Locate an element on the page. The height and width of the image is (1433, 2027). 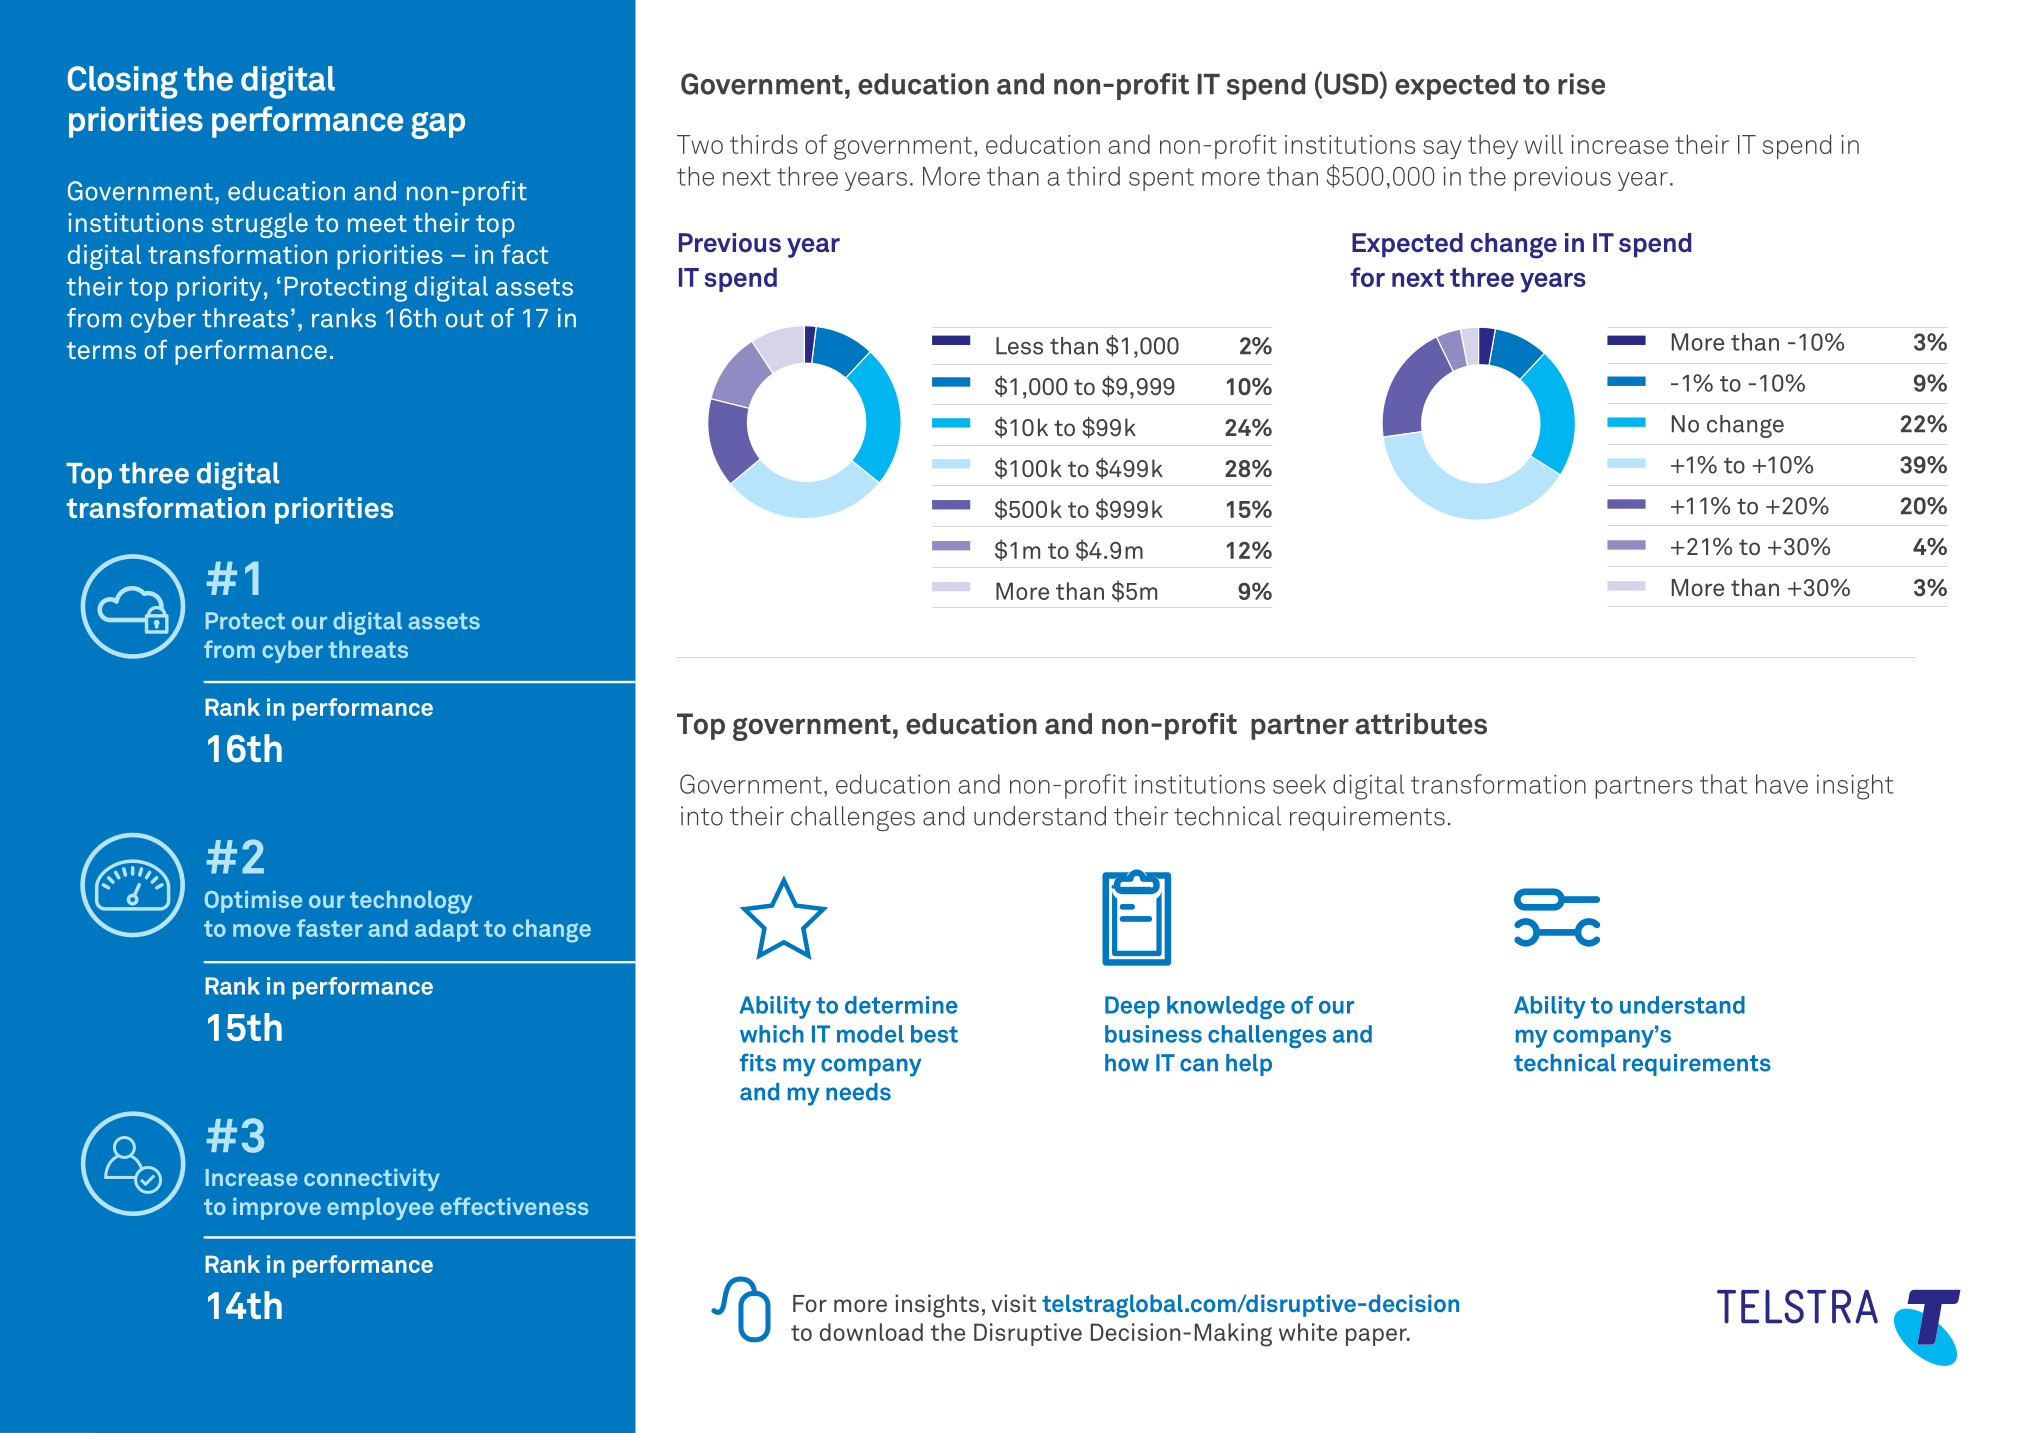
determine is located at coordinates (901, 1005).
